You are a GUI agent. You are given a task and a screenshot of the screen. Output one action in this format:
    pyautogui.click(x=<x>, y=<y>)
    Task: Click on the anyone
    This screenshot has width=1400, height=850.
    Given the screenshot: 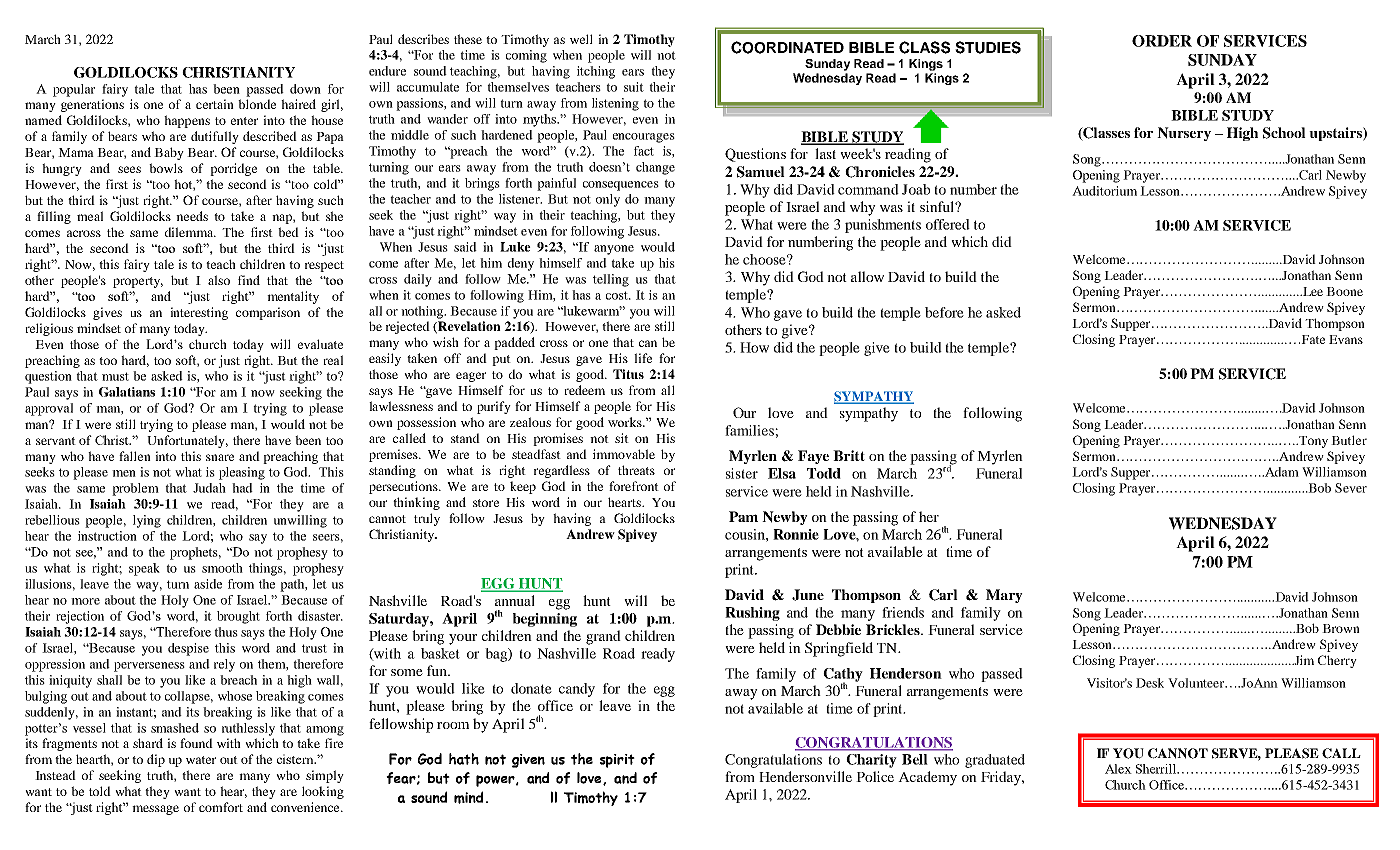 What is the action you would take?
    pyautogui.click(x=614, y=250)
